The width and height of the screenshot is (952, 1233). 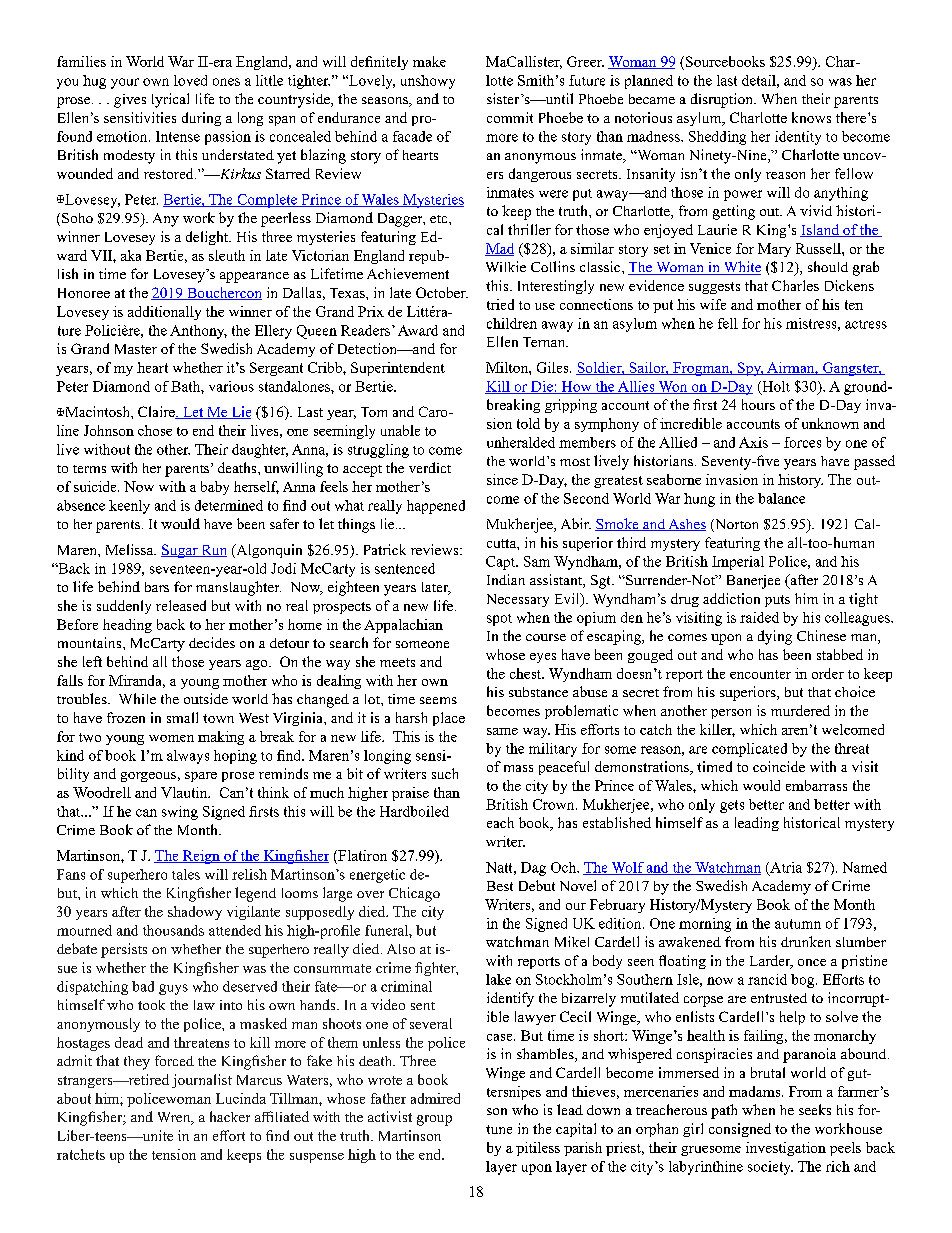 What do you see at coordinates (753, 442) in the screenshot?
I see `Axis` at bounding box center [753, 442].
